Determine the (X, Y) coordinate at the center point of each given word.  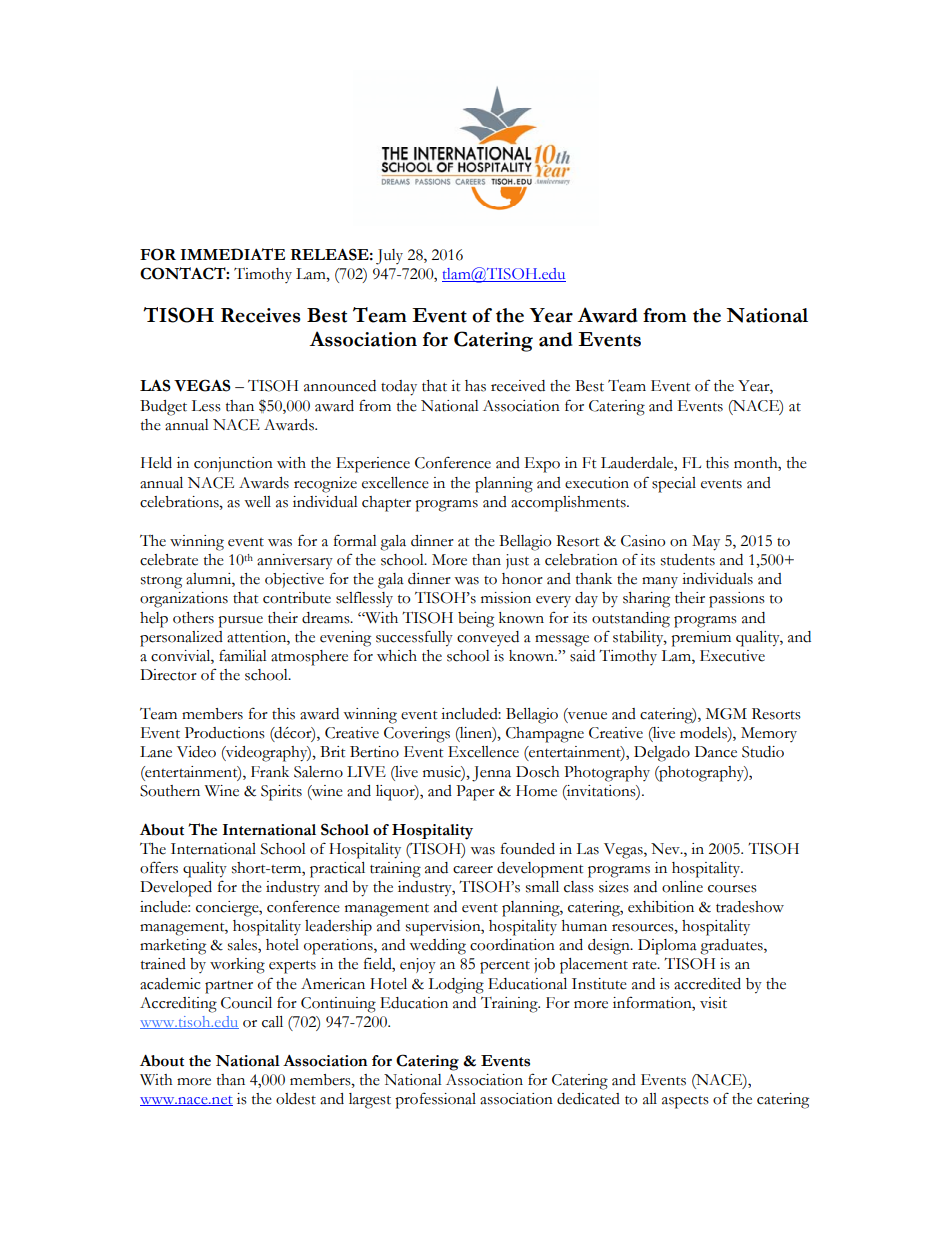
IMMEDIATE (232, 254)
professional (435, 1100)
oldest (296, 1099)
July (389, 257)
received (518, 386)
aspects (685, 1102)
